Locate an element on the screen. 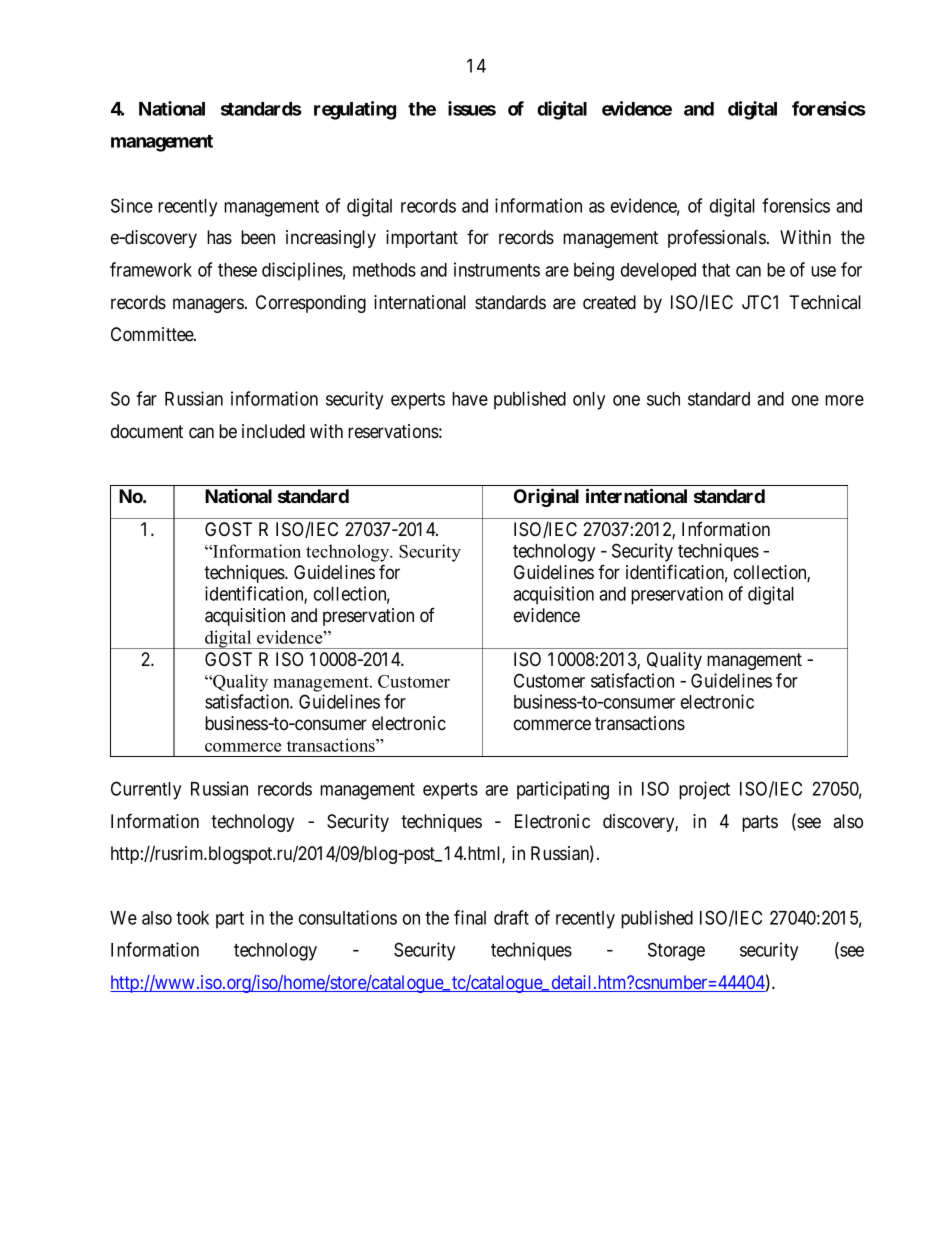 The height and width of the screenshot is (1233, 952). took is located at coordinates (192, 918).
